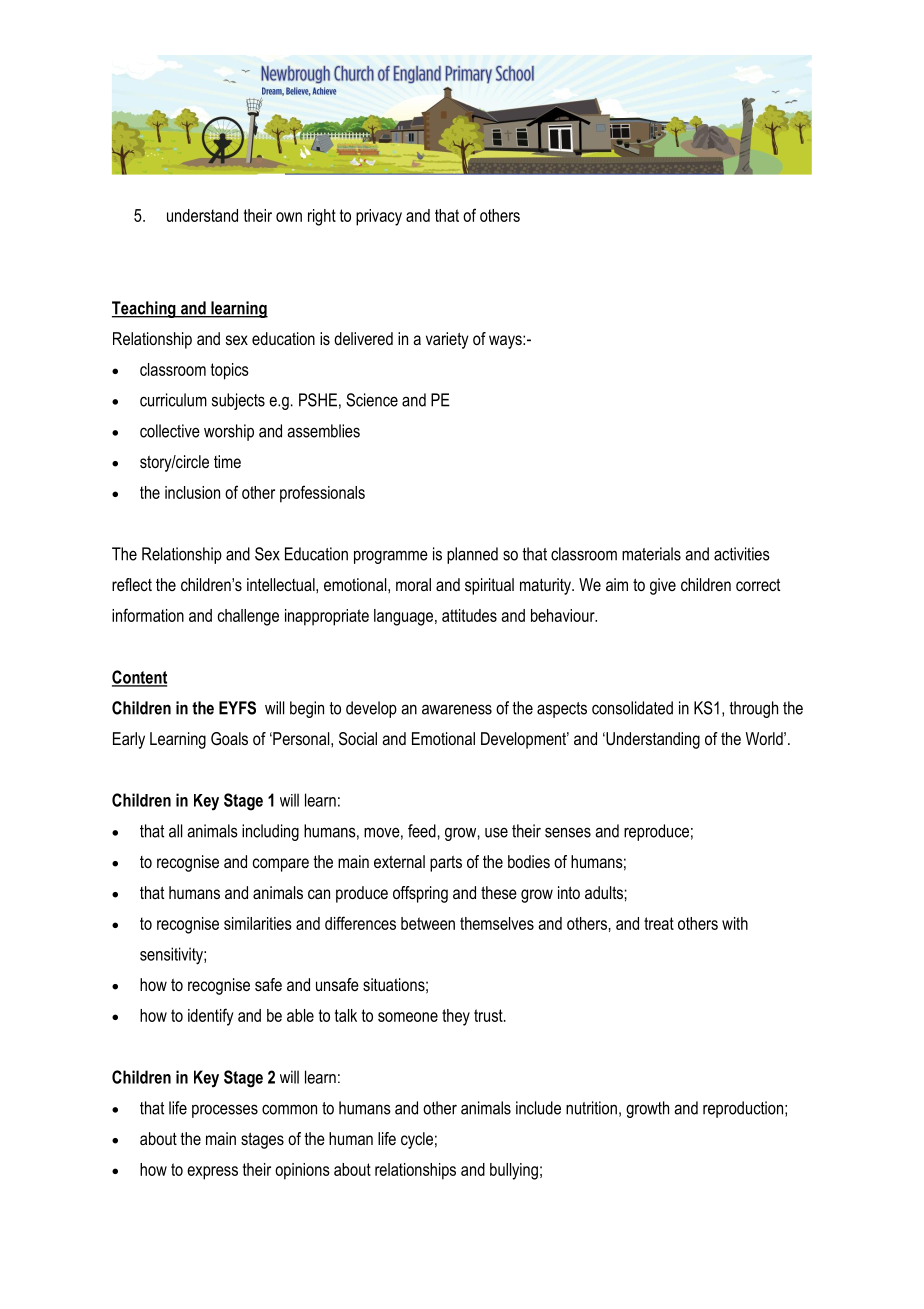 This screenshot has height=1309, width=924. What do you see at coordinates (457, 709) in the screenshot?
I see `awareness` at bounding box center [457, 709].
